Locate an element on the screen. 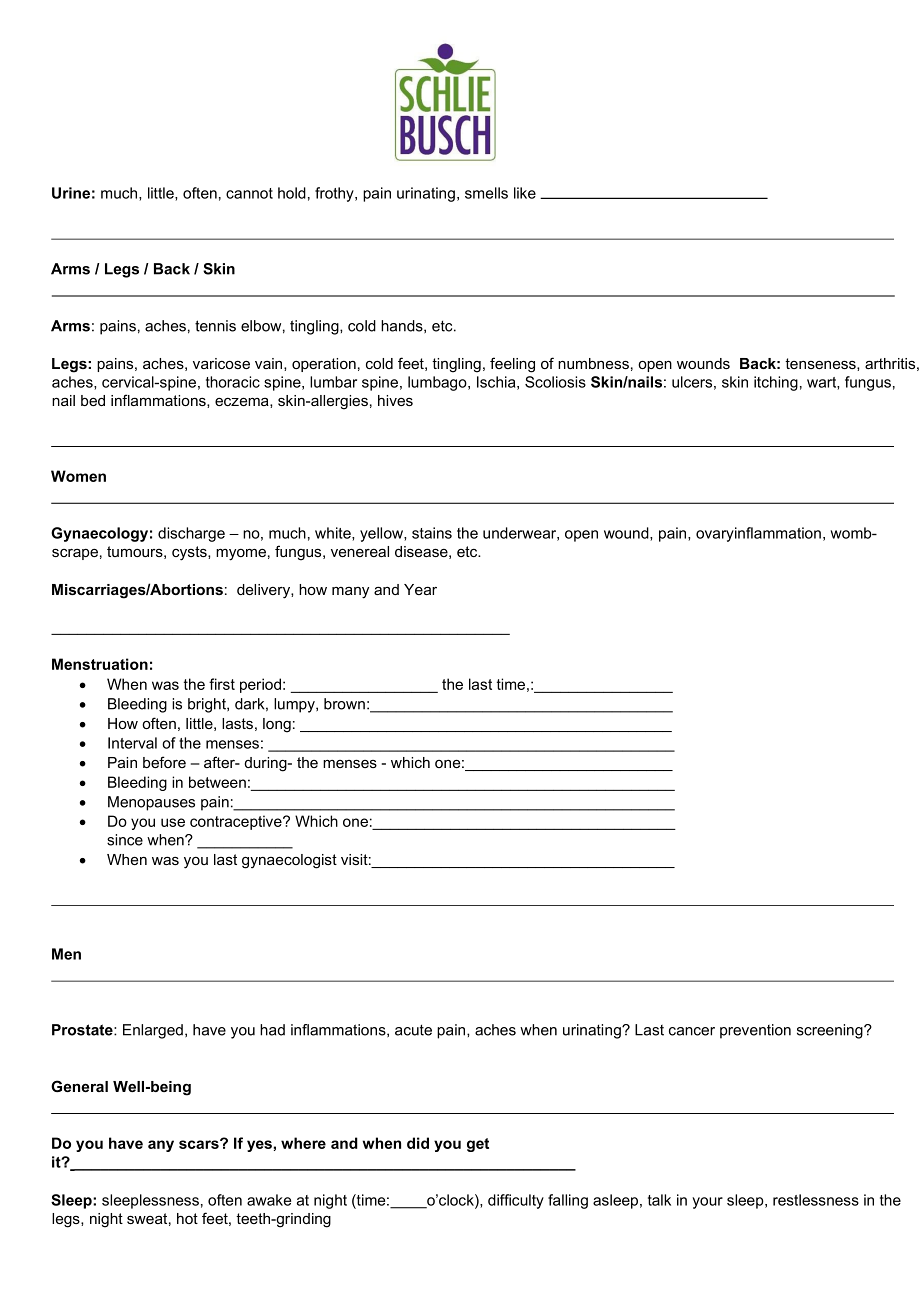 The image size is (924, 1308). stains is located at coordinates (432, 533).
